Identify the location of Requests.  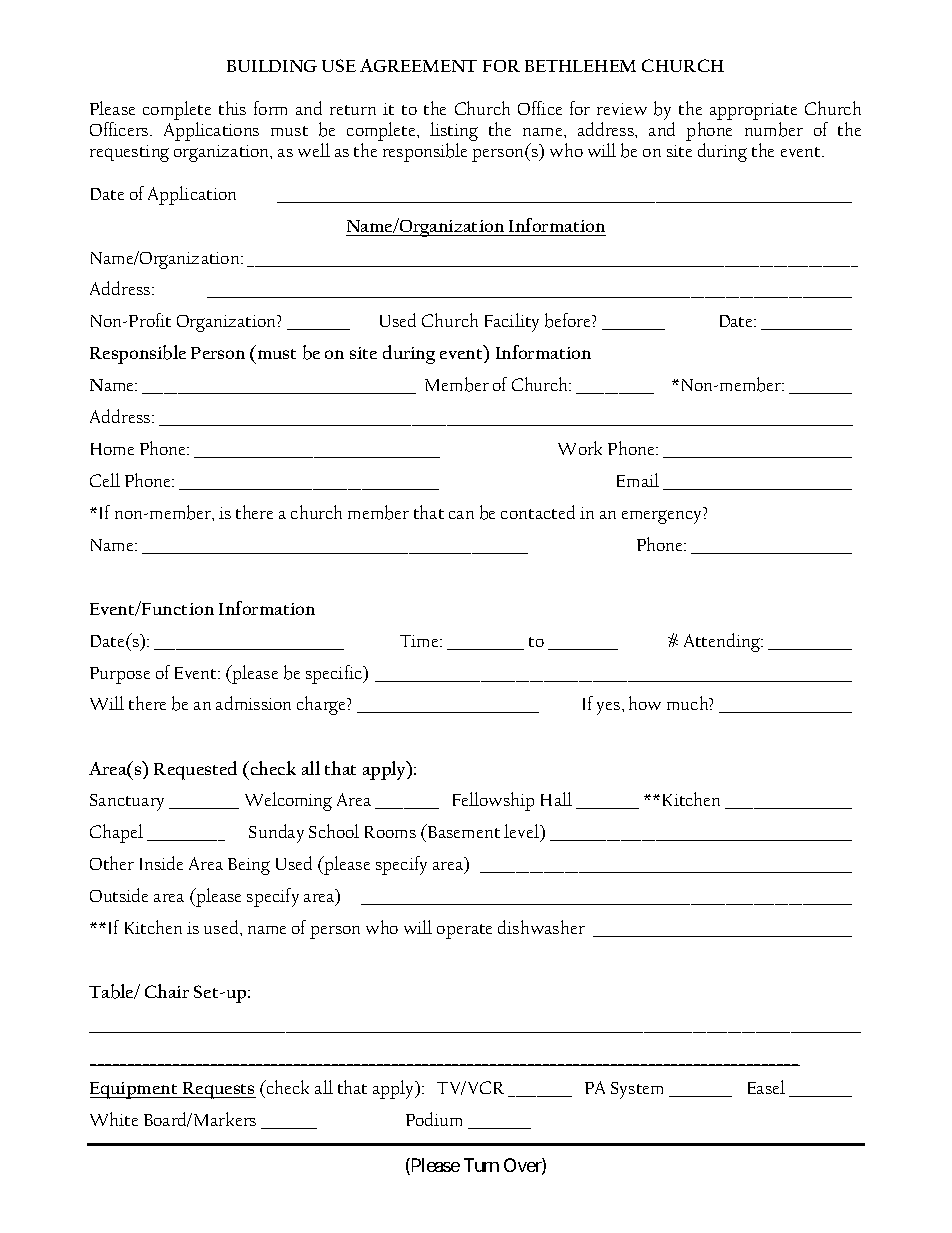
(218, 1090).
